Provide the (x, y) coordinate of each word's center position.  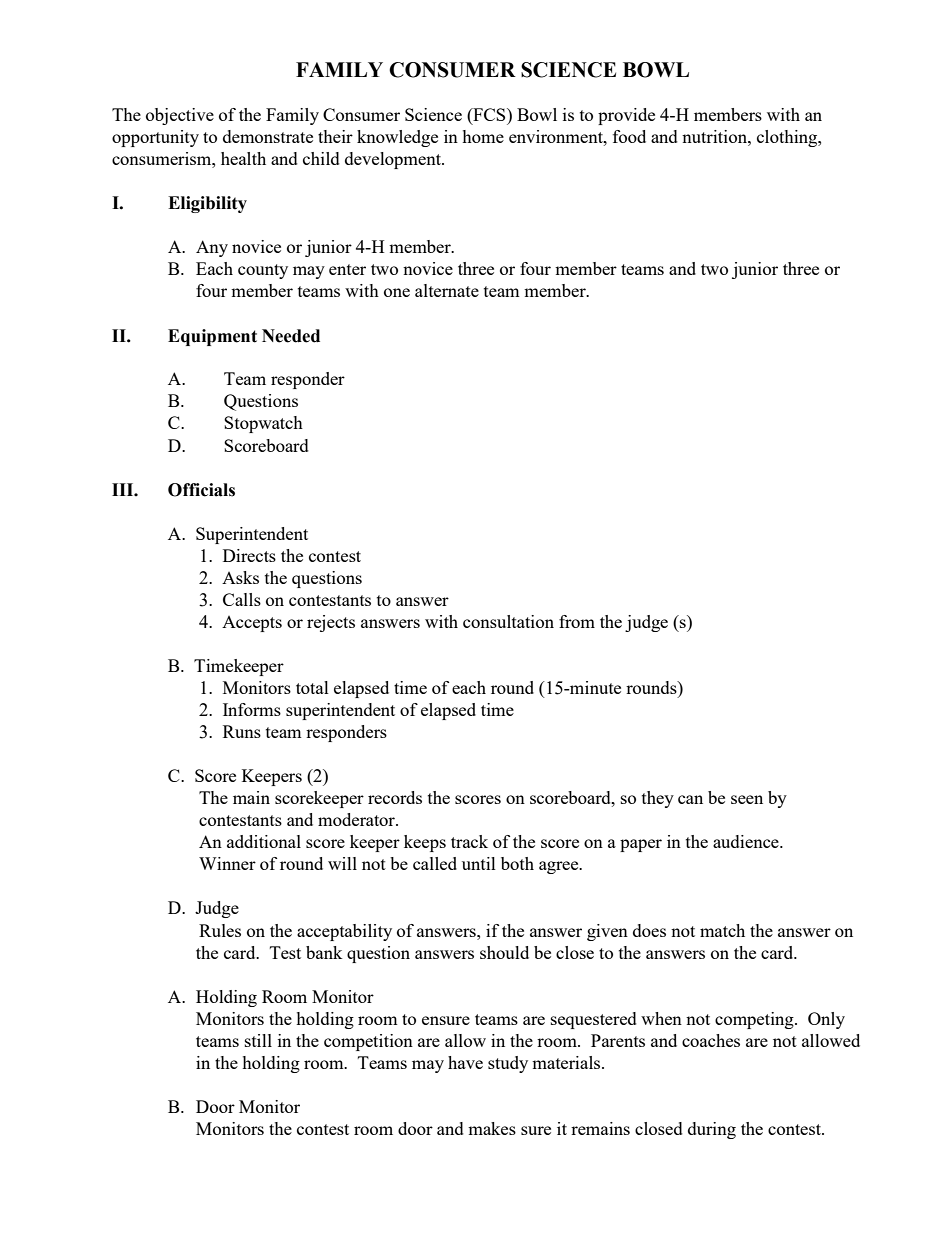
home (483, 136)
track (469, 841)
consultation (508, 621)
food (629, 136)
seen (747, 799)
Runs (242, 731)
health (243, 158)
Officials (201, 490)
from (577, 621)
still (258, 1040)
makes (492, 1128)
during (712, 1130)
